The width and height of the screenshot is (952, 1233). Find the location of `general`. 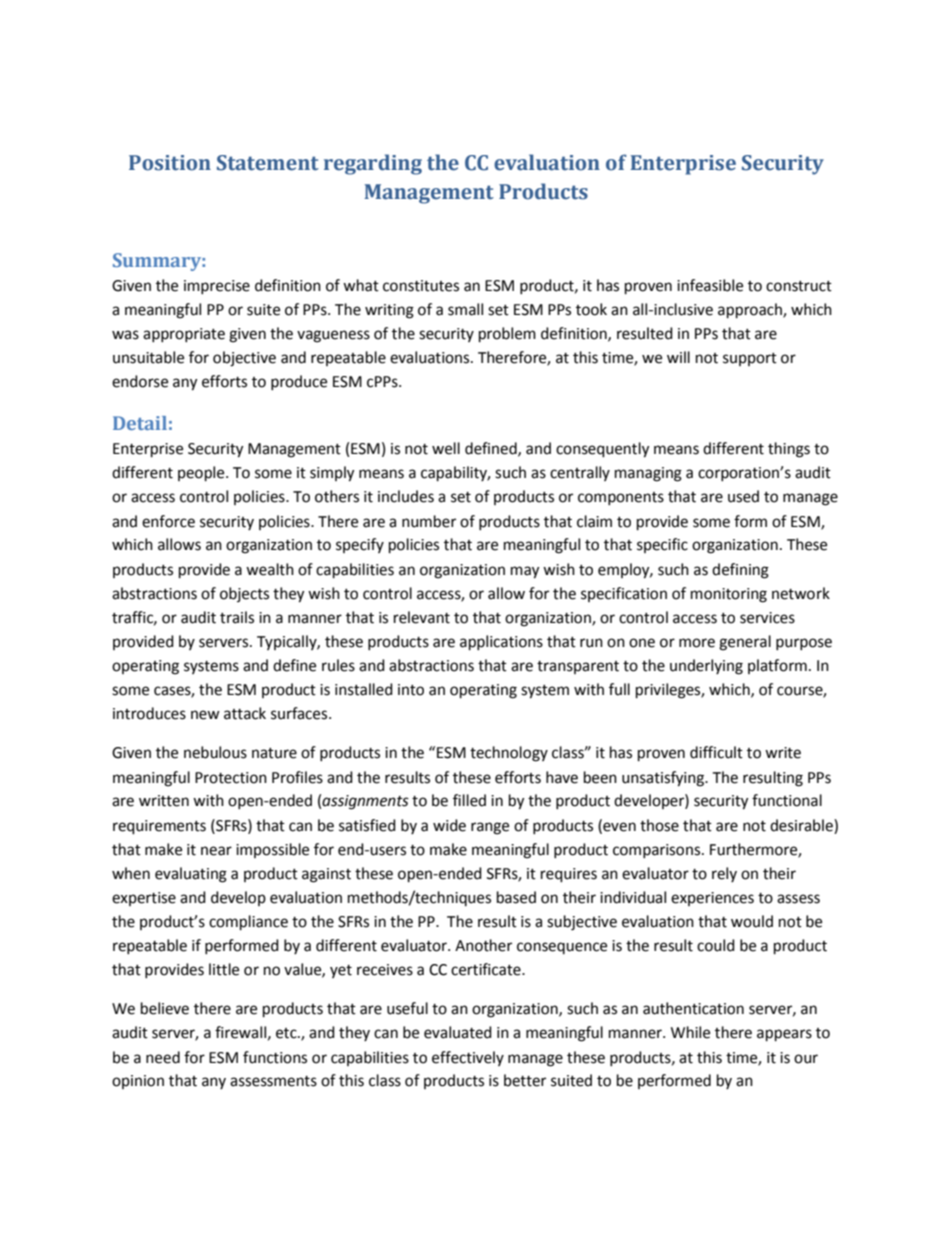

general is located at coordinates (745, 643).
